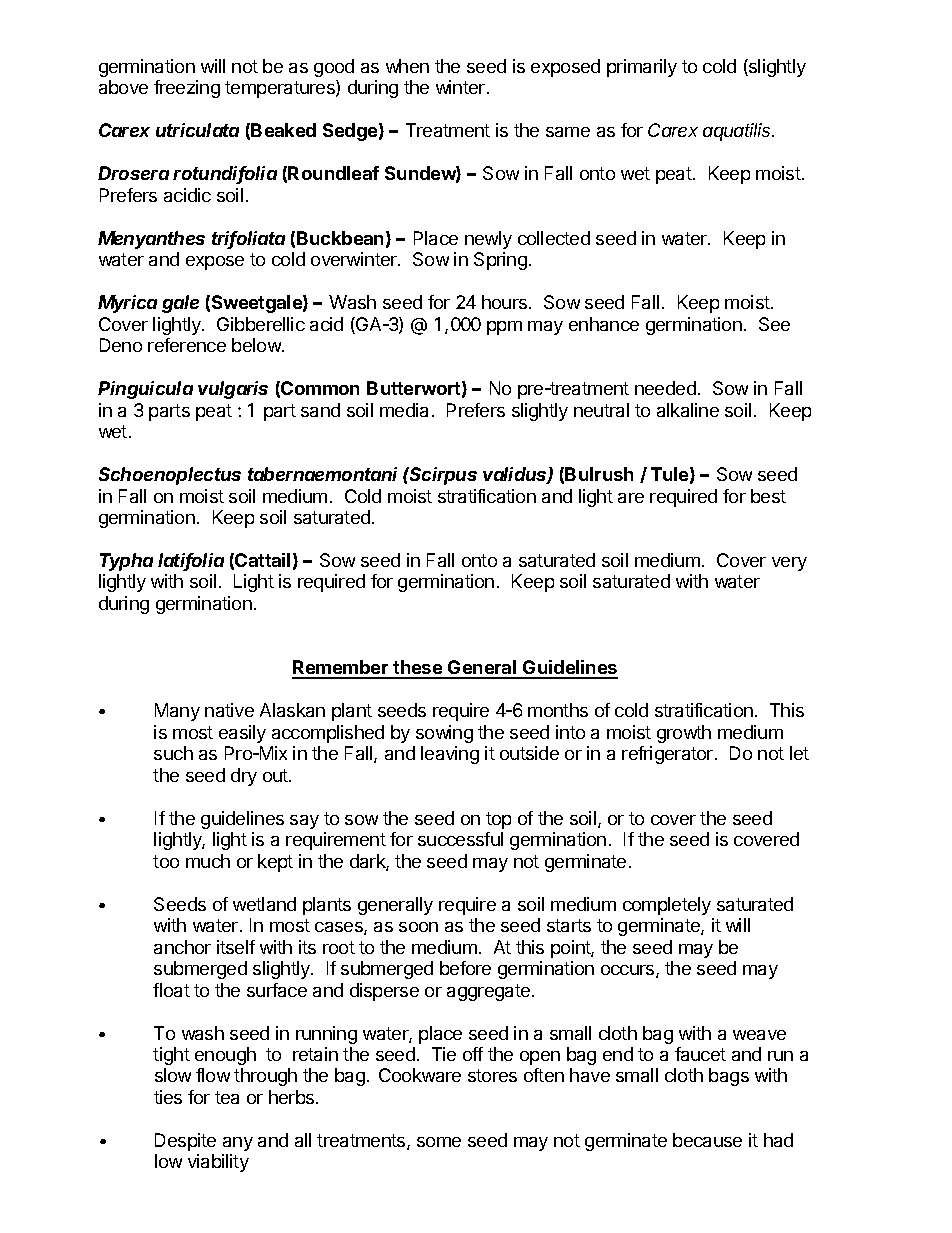 The height and width of the image is (1233, 952). I want to click on Scirpus, so click(442, 476).
